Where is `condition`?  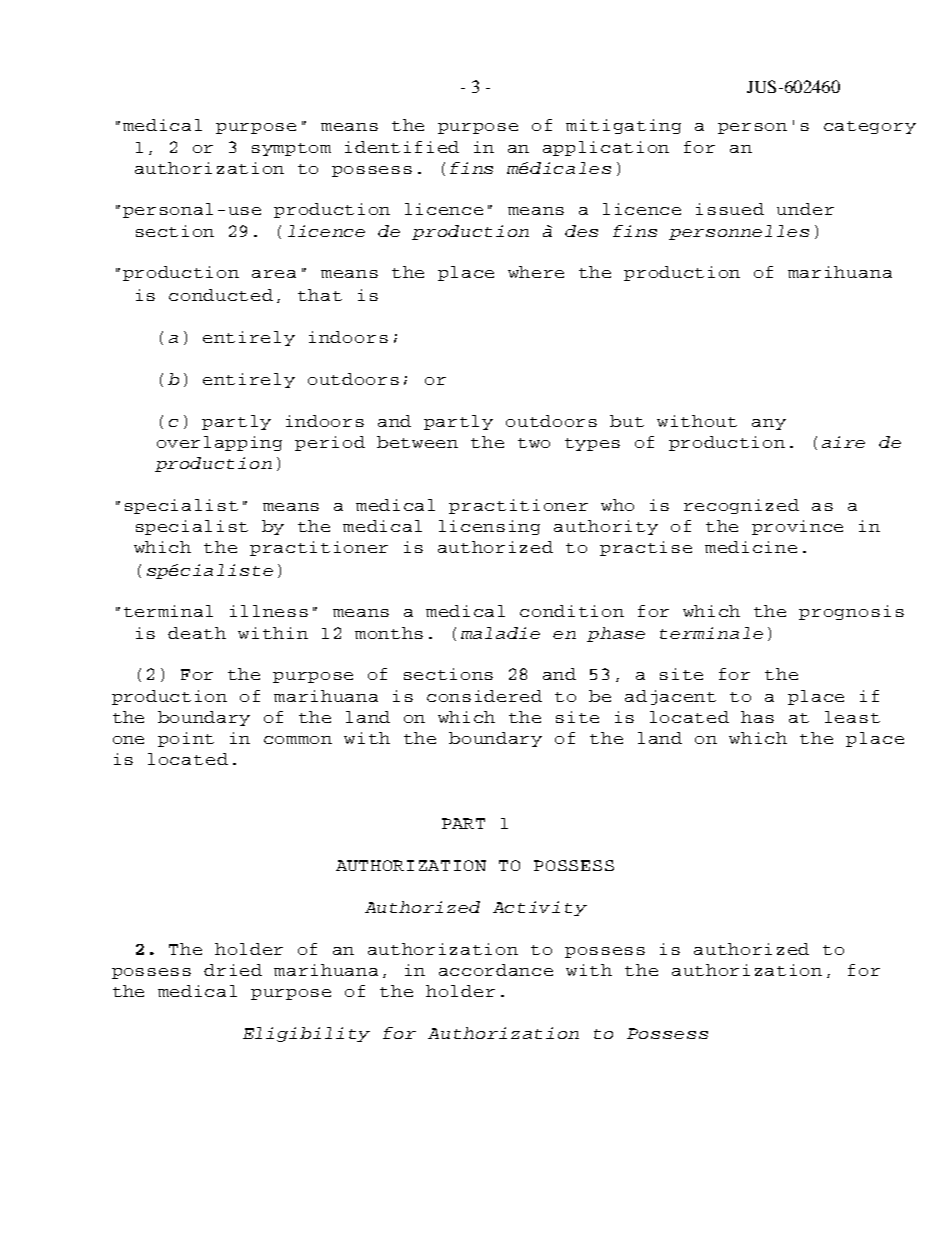 condition is located at coordinates (572, 611).
